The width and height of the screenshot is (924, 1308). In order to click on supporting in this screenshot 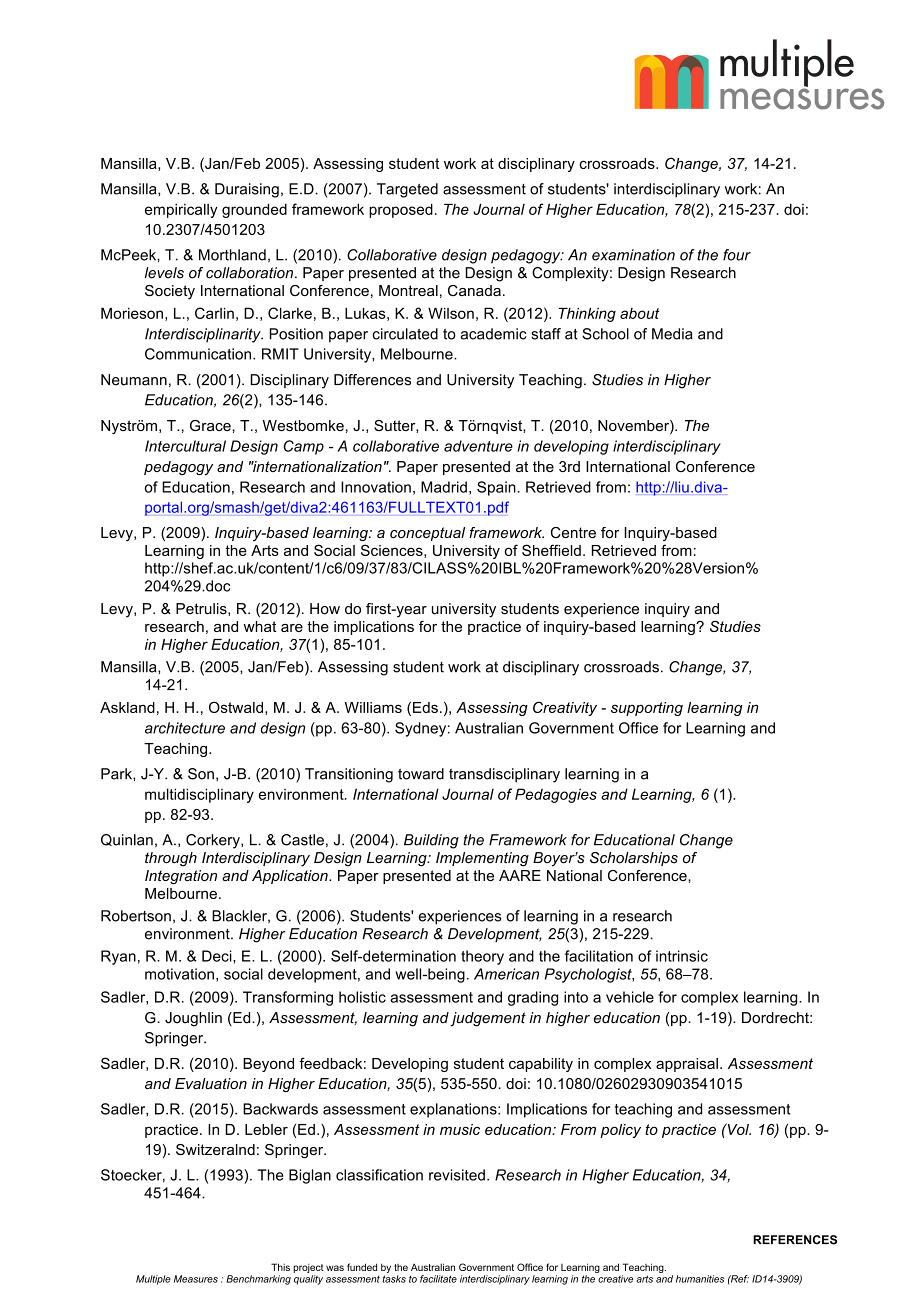, I will do `click(647, 709)`.
